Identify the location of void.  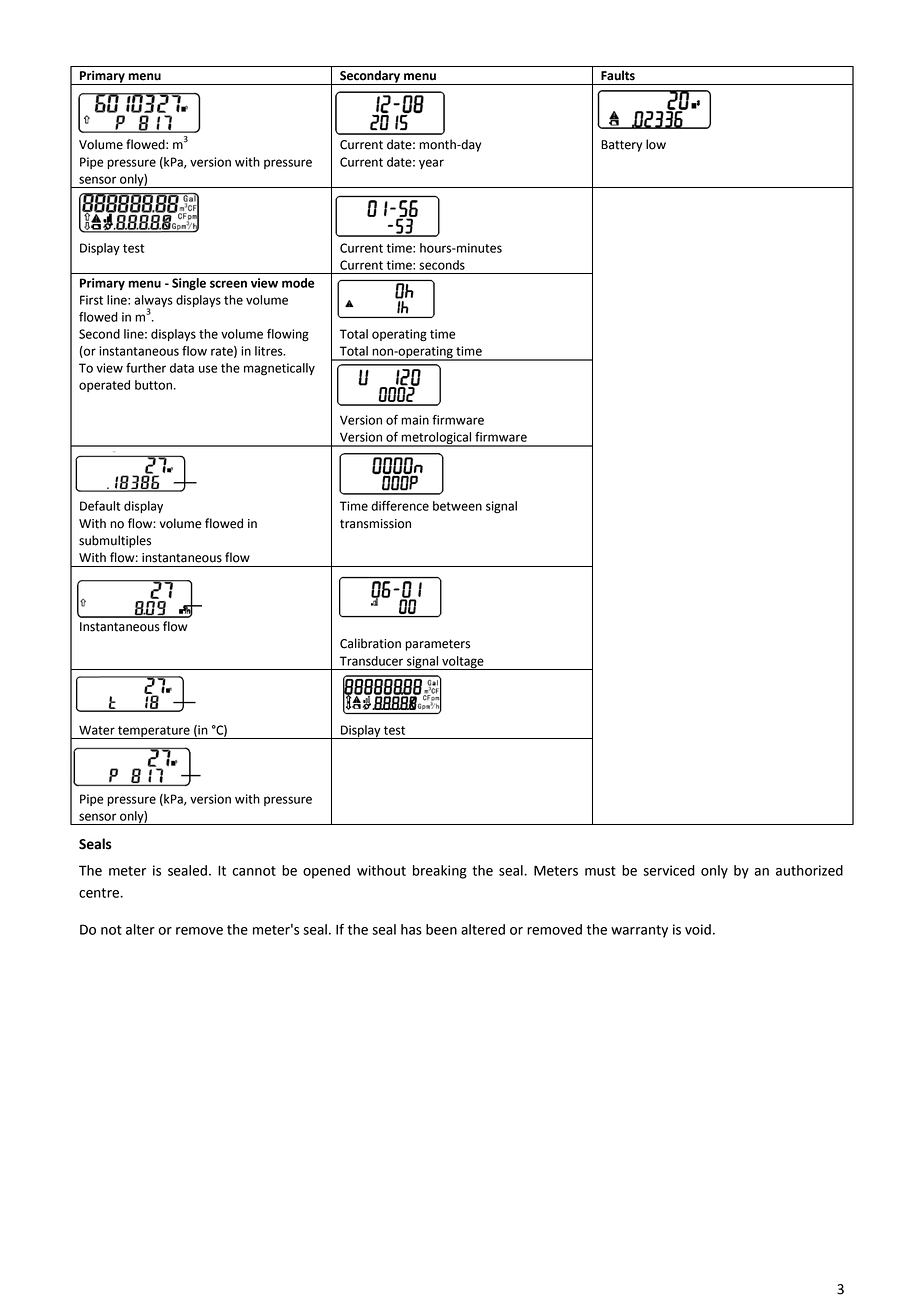
(698, 929).
